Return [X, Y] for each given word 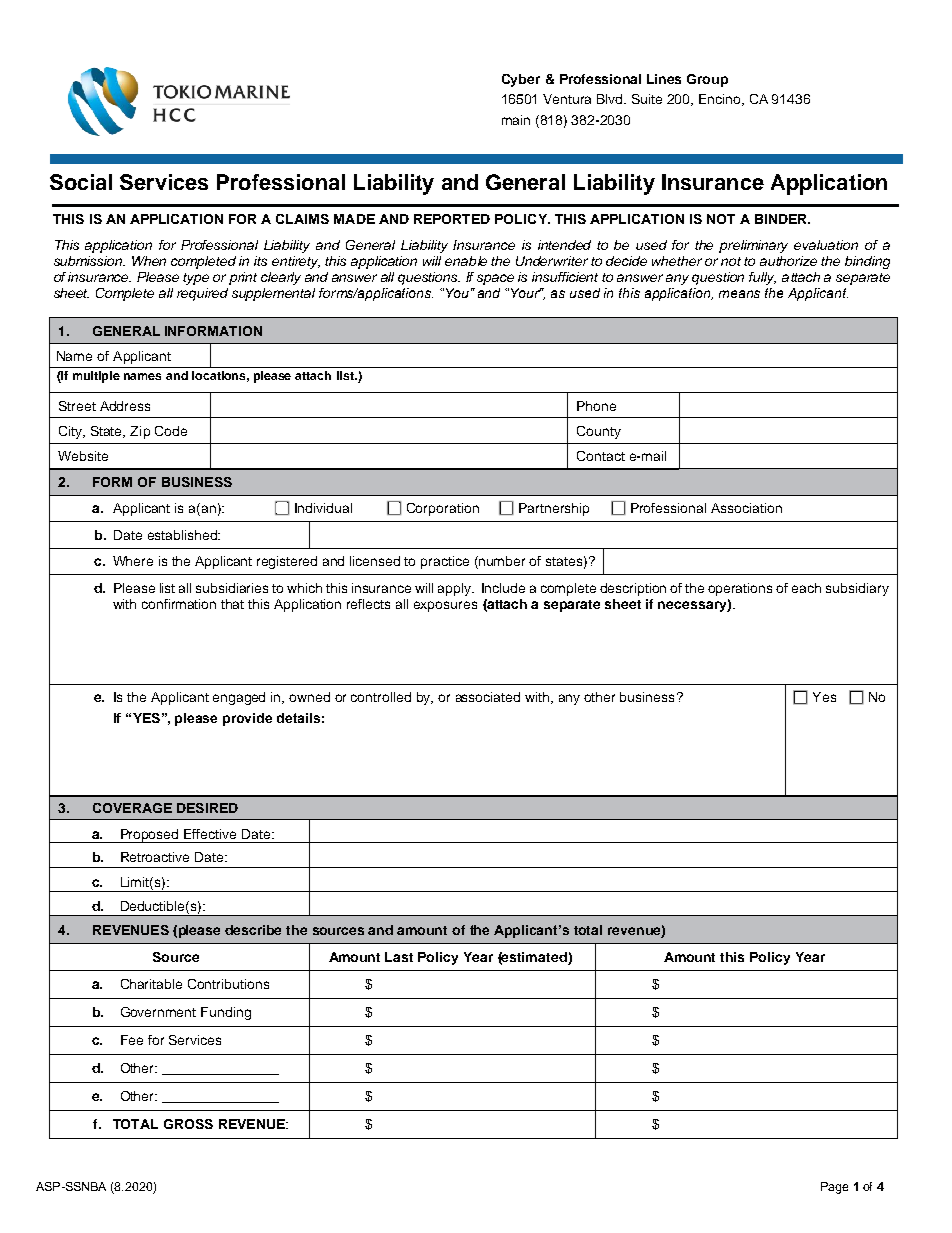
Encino [721, 100]
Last [399, 957]
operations [740, 589]
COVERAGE [132, 808]
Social [81, 182]
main [516, 120]
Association [746, 508]
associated [488, 697]
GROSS [188, 1124]
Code [171, 431]
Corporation [443, 509]
